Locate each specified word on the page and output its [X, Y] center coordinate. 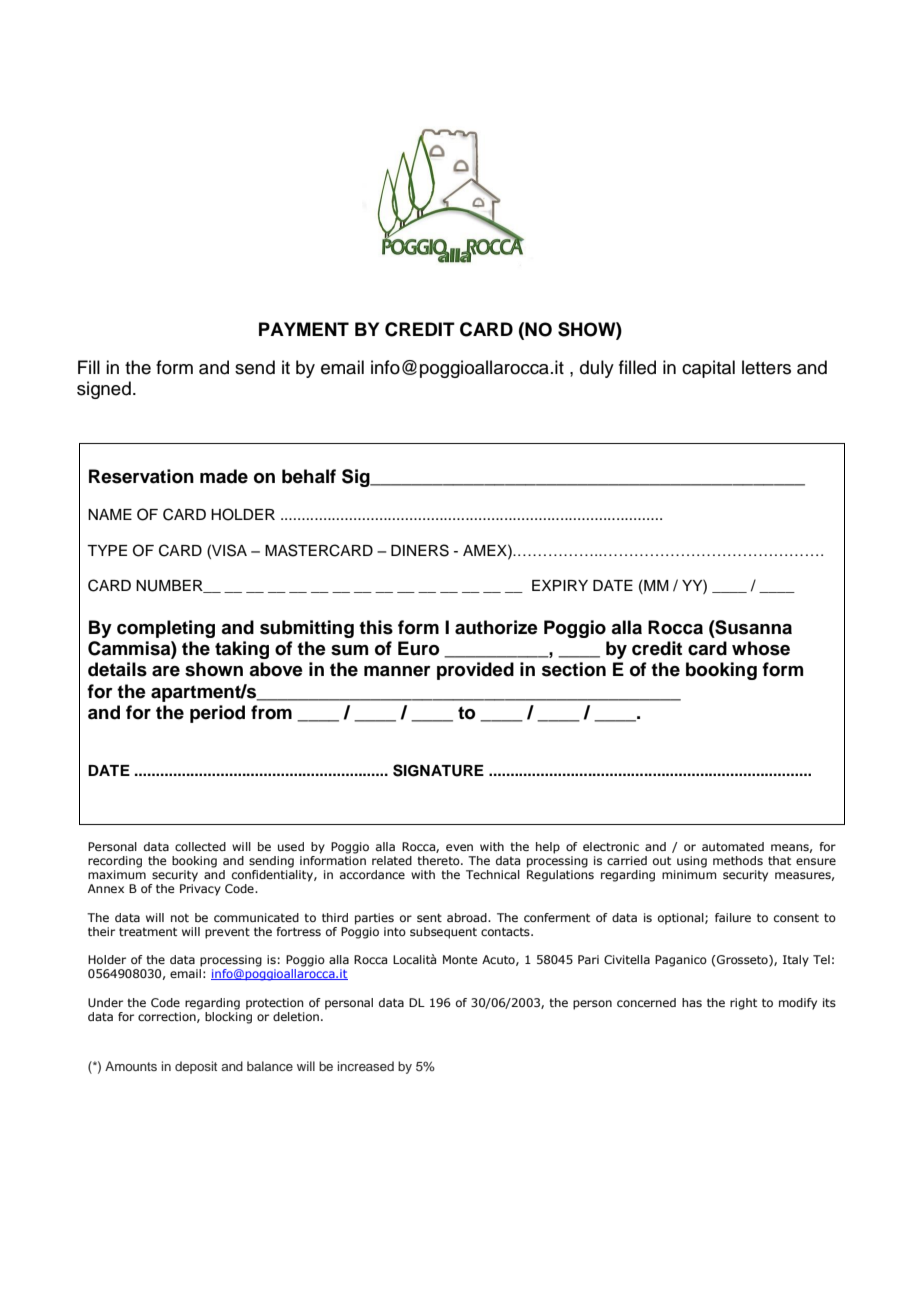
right [743, 1004]
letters [766, 367]
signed [104, 390]
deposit [196, 1067]
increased [365, 1066]
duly [597, 369]
